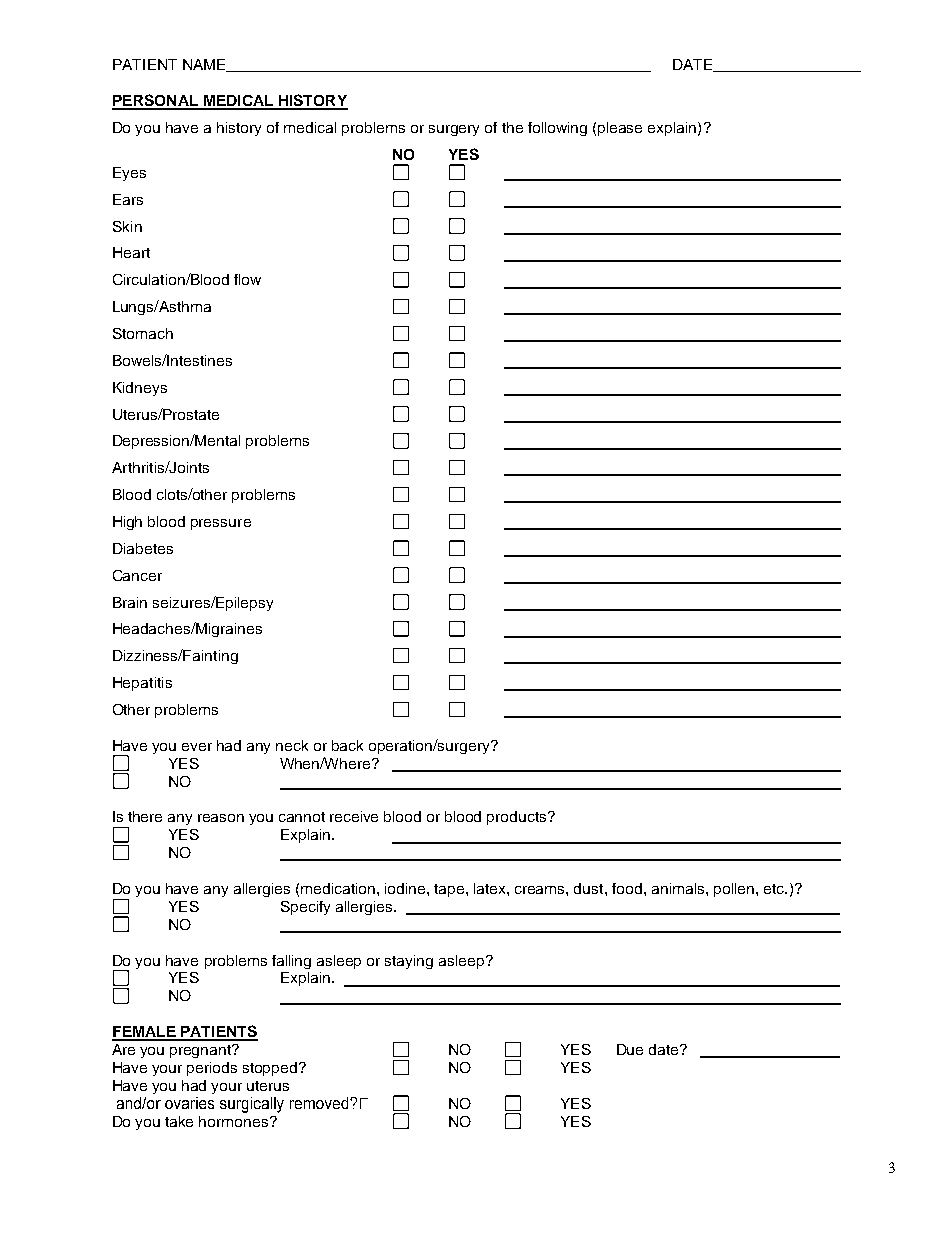 The height and width of the screenshot is (1233, 952). I want to click on ever, so click(197, 747).
